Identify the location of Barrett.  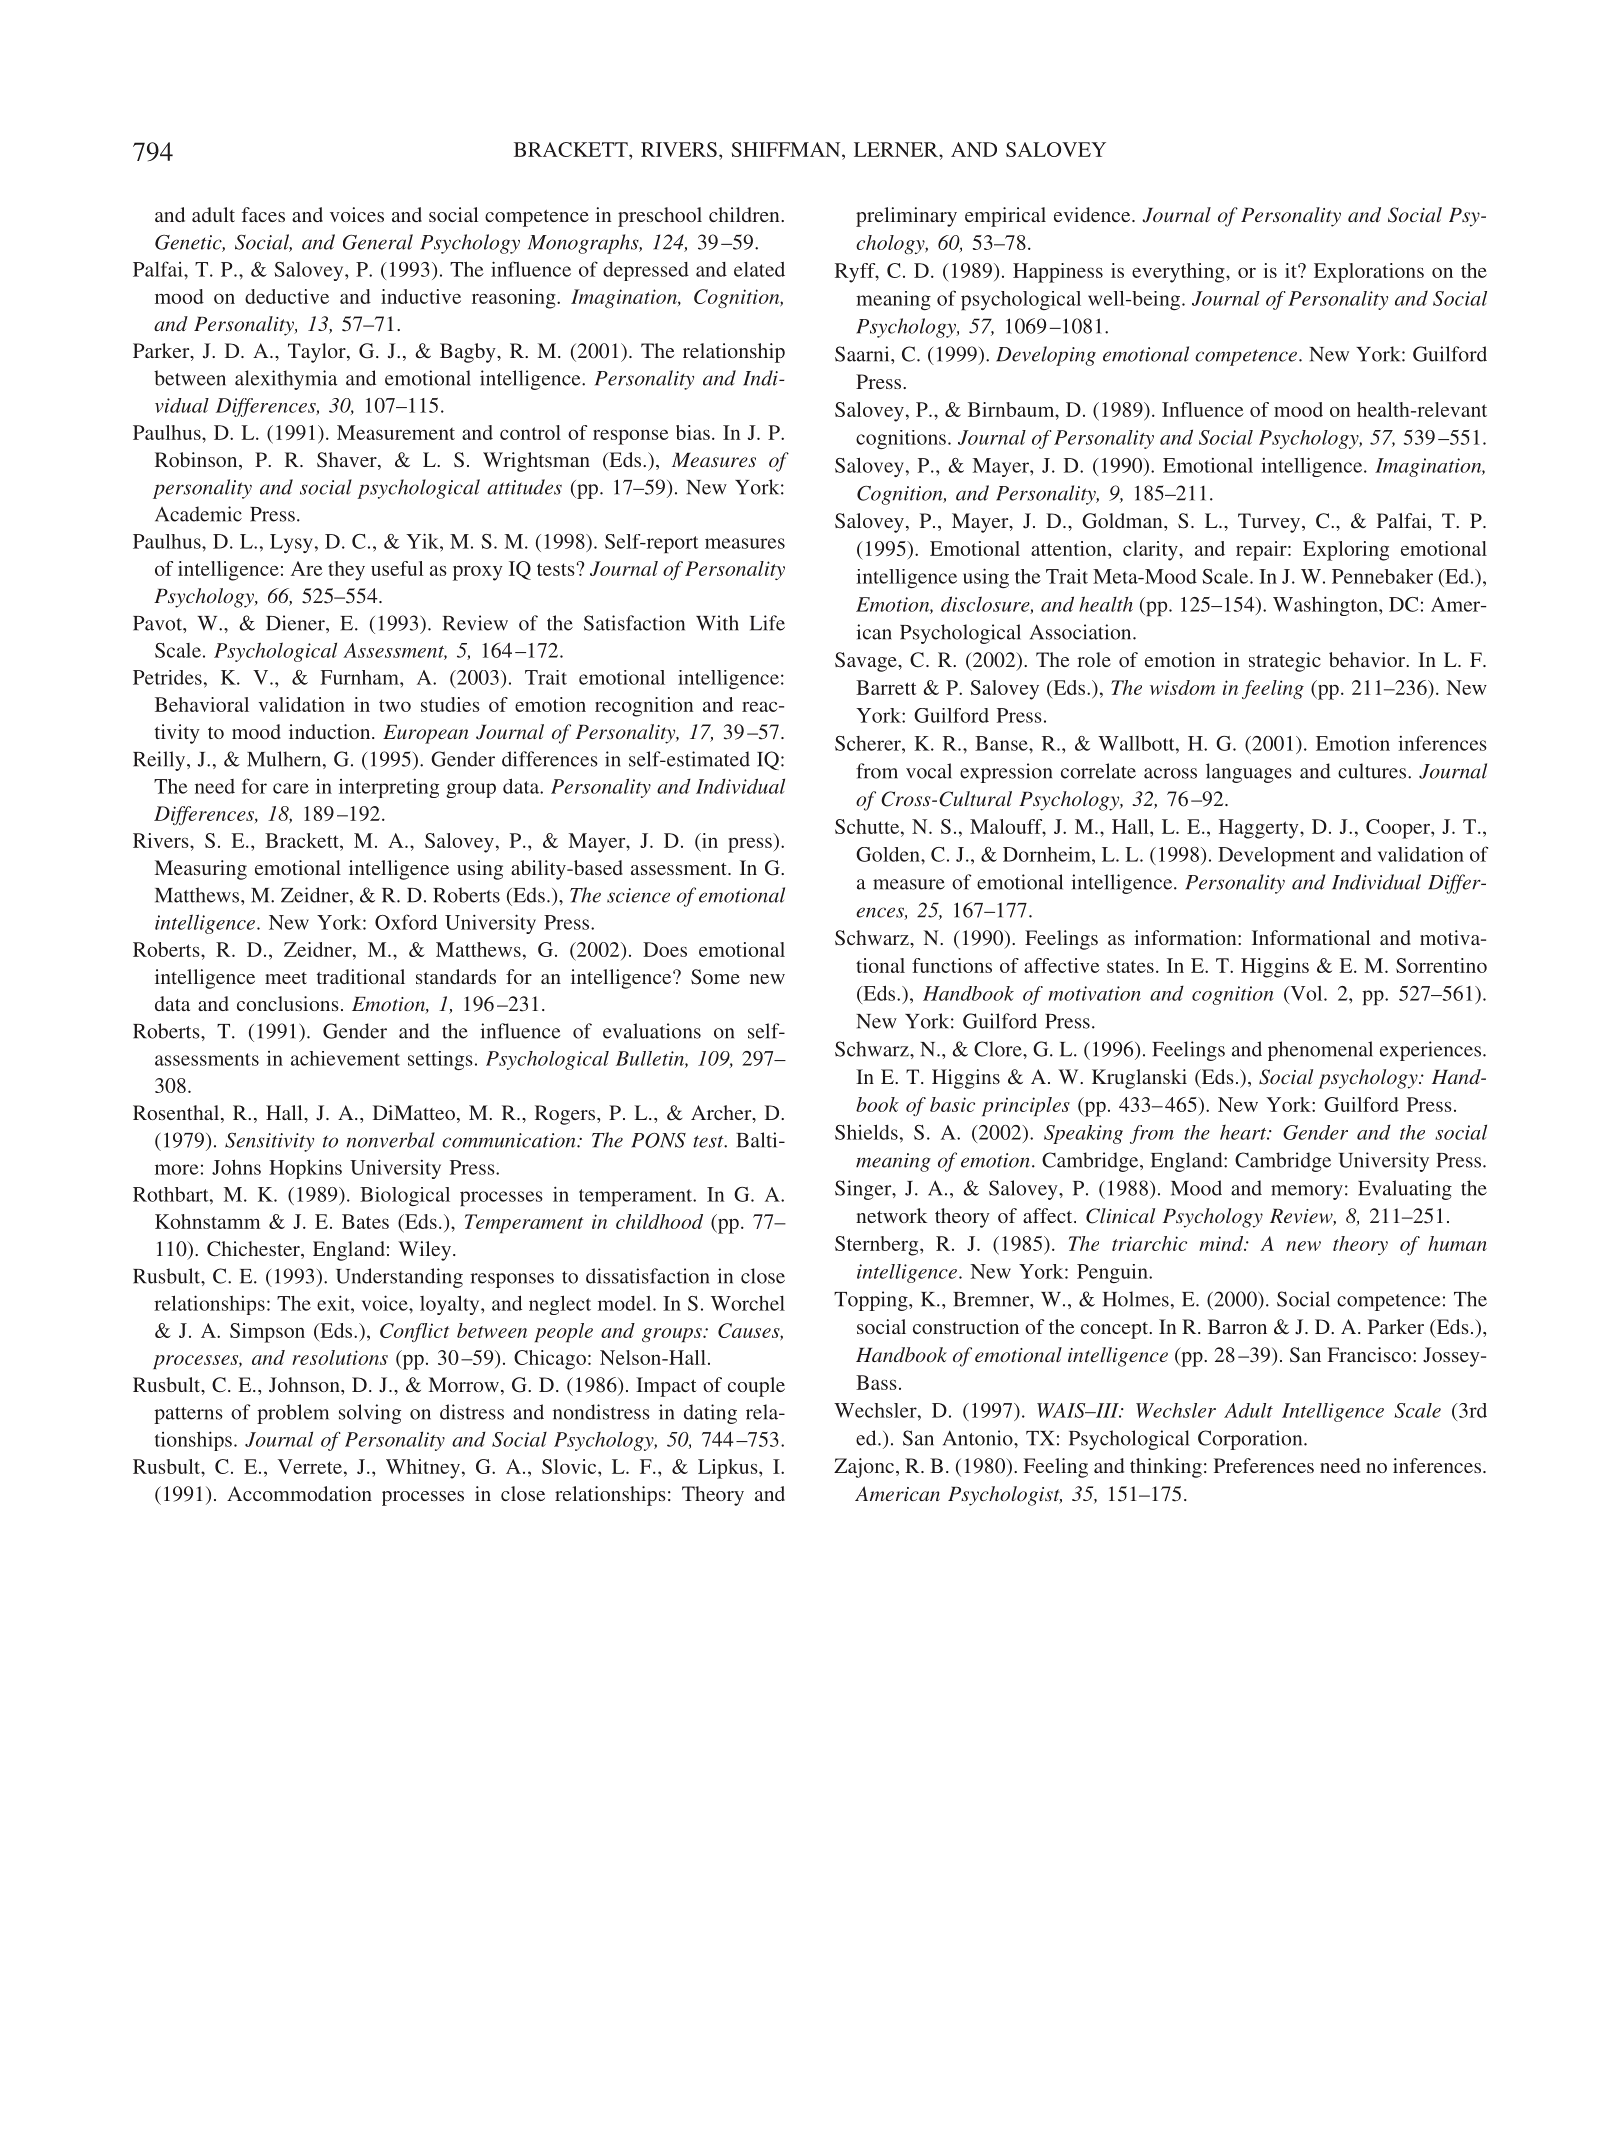
(886, 687).
